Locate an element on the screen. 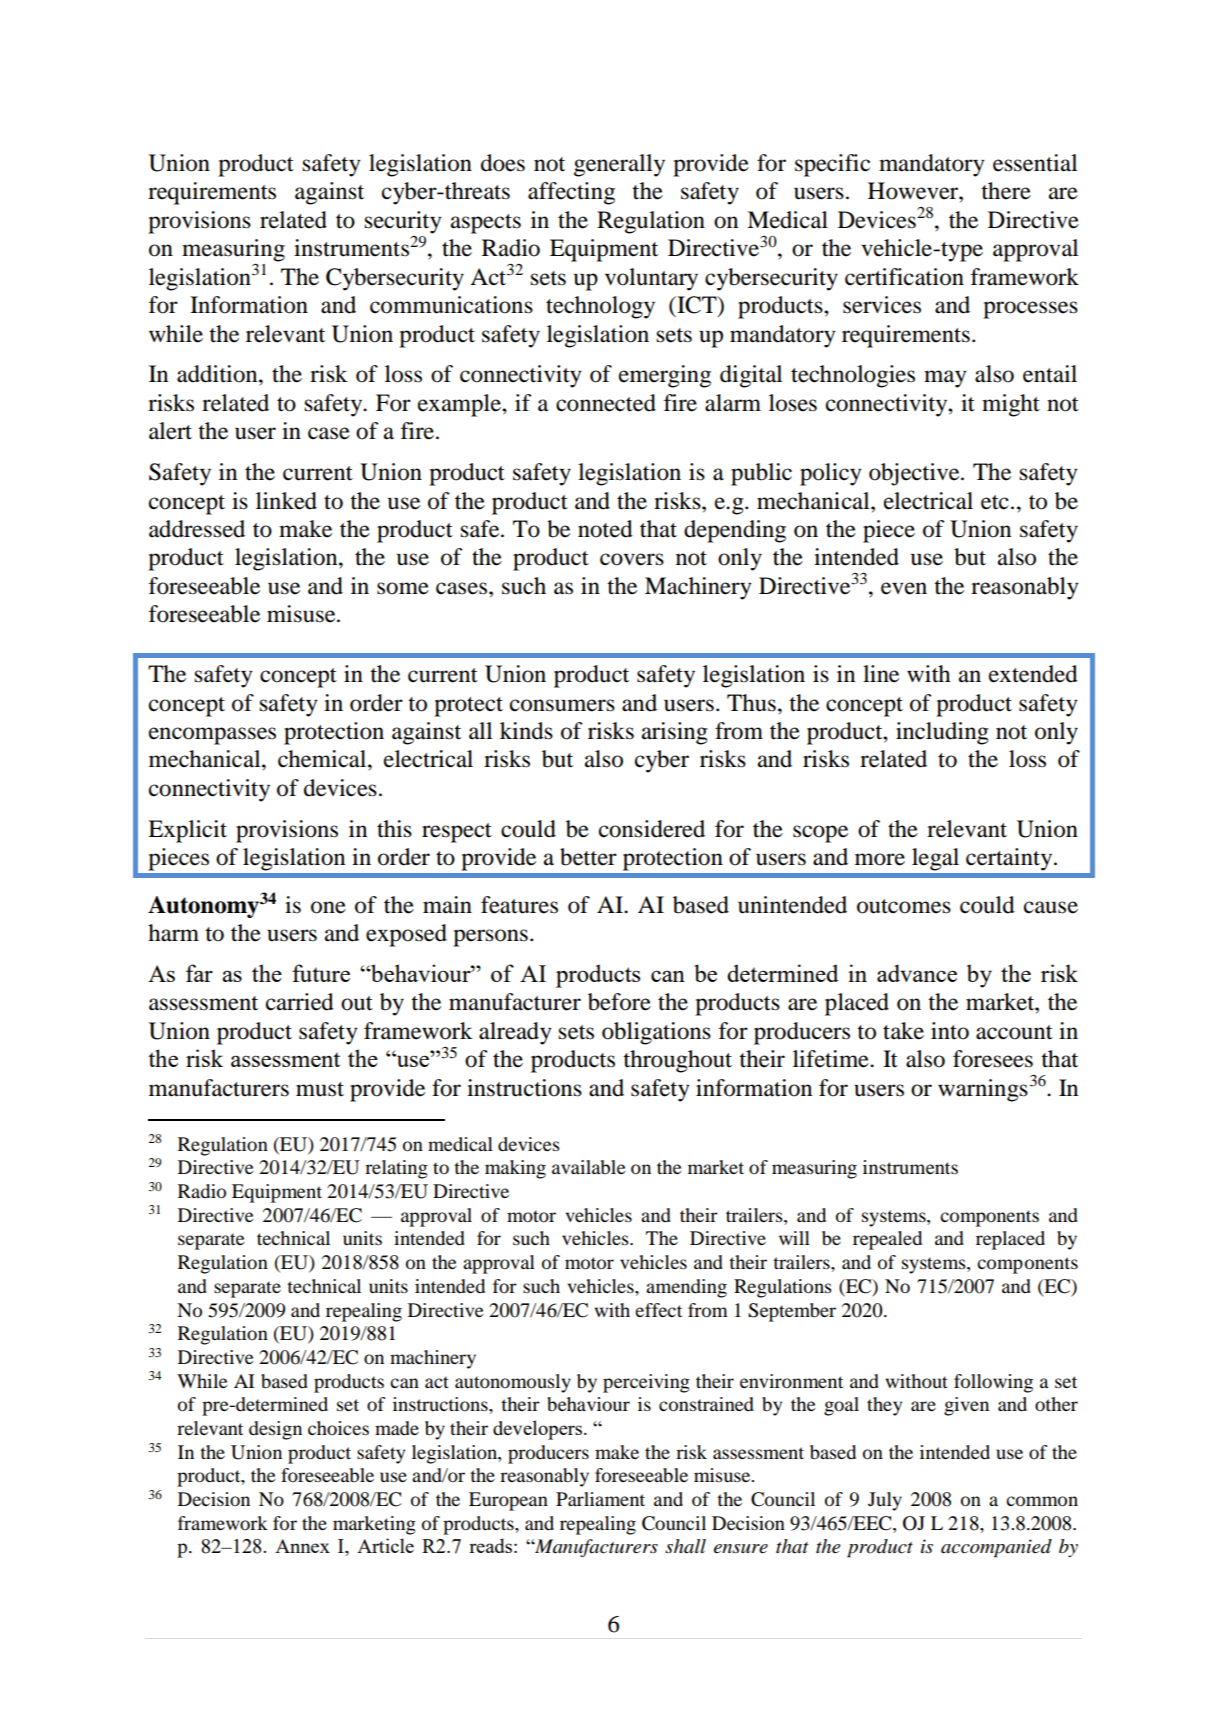 This screenshot has width=1227, height=1735. affecting is located at coordinates (571, 193).
